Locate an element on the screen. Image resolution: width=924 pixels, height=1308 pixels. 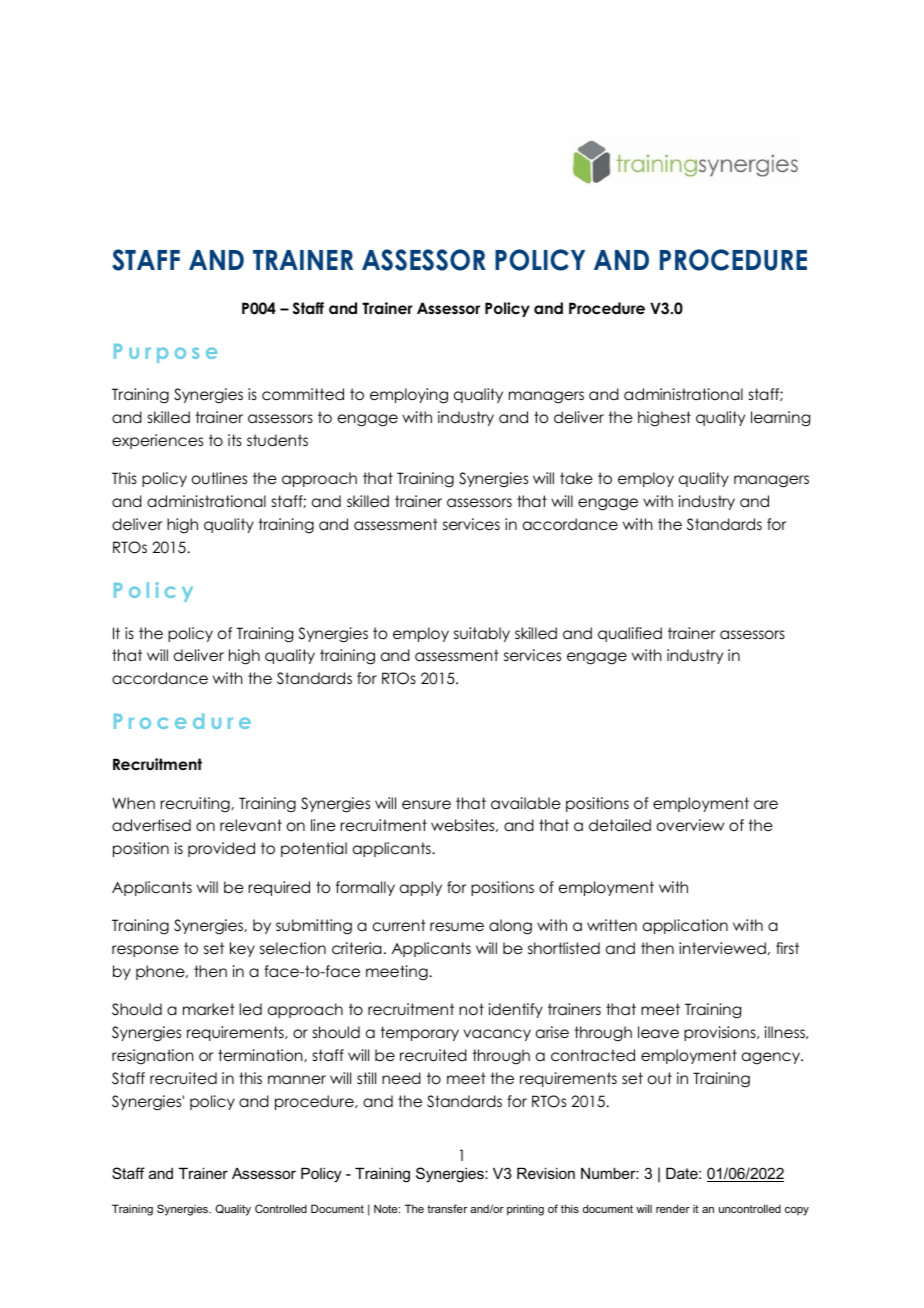
are is located at coordinates (766, 805).
